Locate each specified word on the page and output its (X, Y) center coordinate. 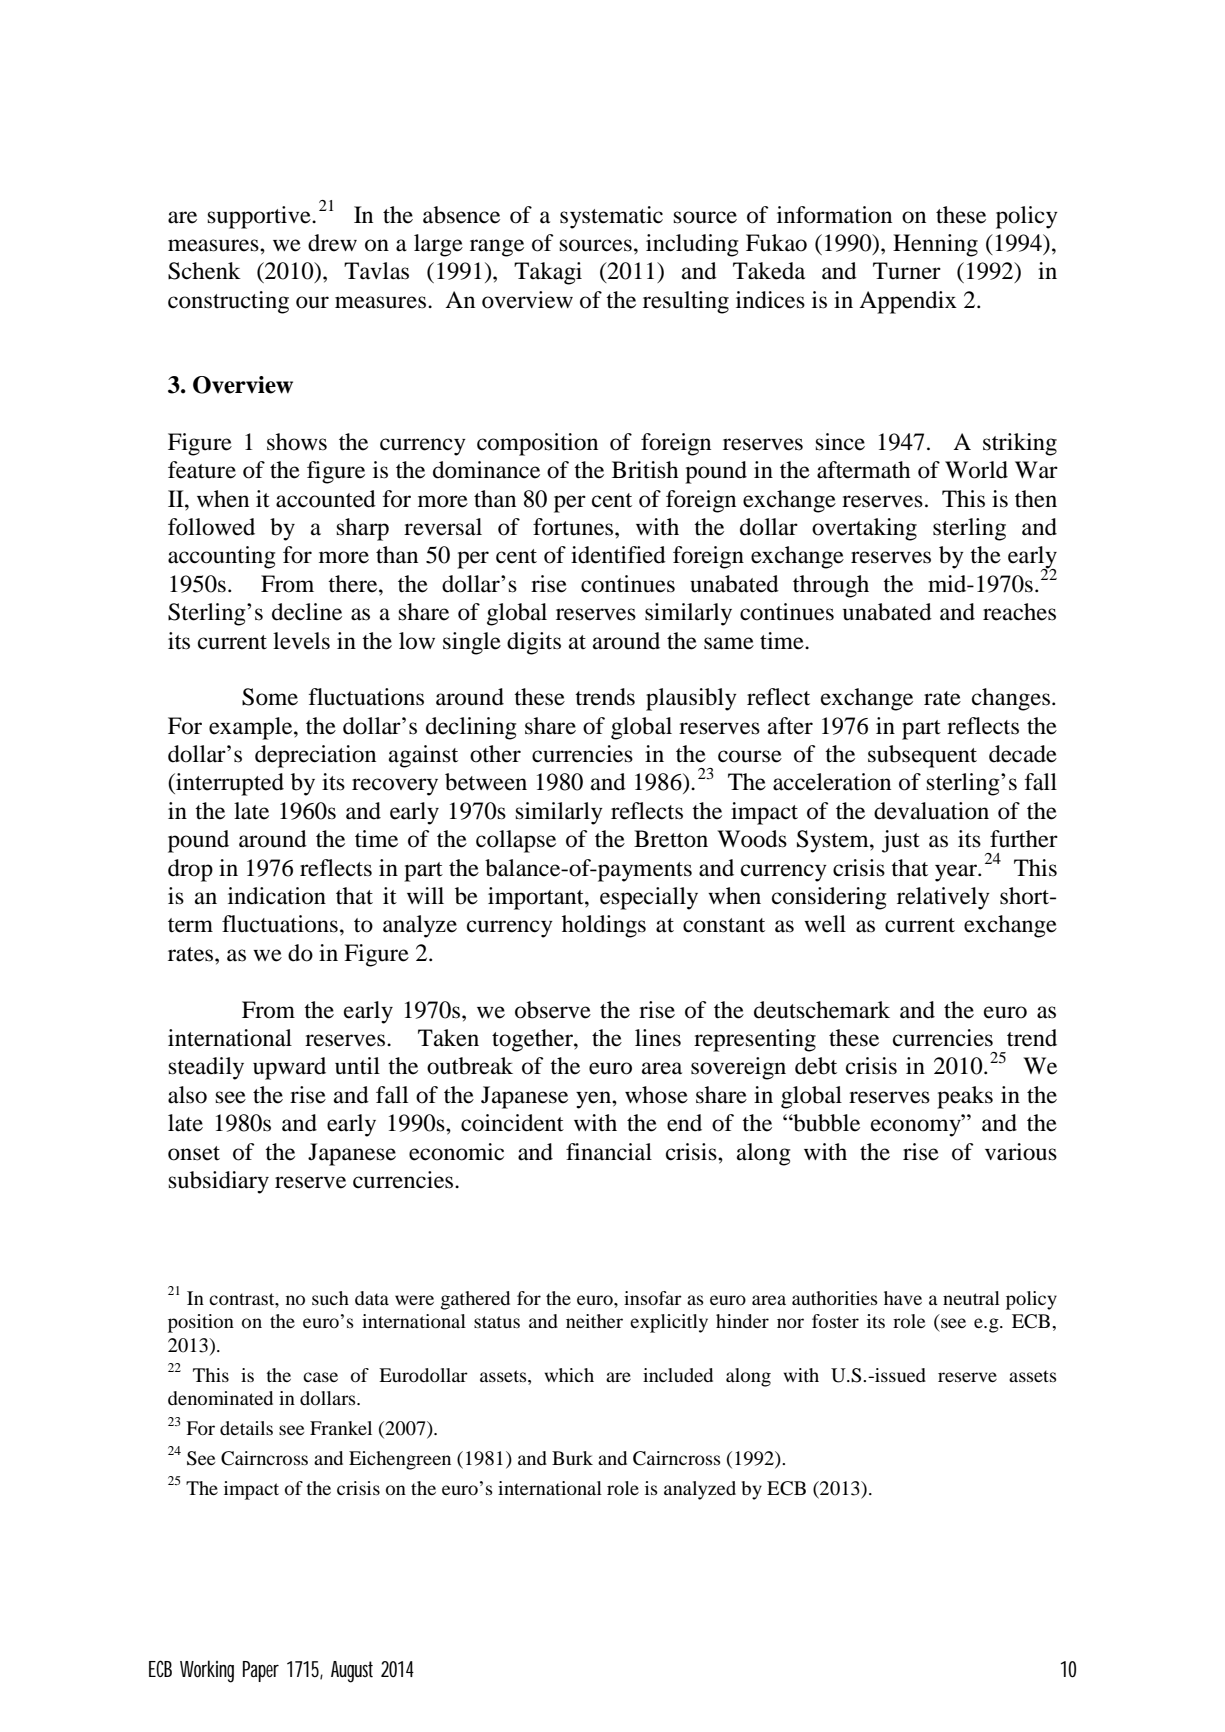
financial (609, 1152)
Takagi (548, 273)
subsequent (922, 756)
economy (917, 1128)
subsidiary (219, 1182)
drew (332, 243)
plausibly (691, 699)
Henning (935, 245)
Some (270, 697)
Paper (261, 1671)
